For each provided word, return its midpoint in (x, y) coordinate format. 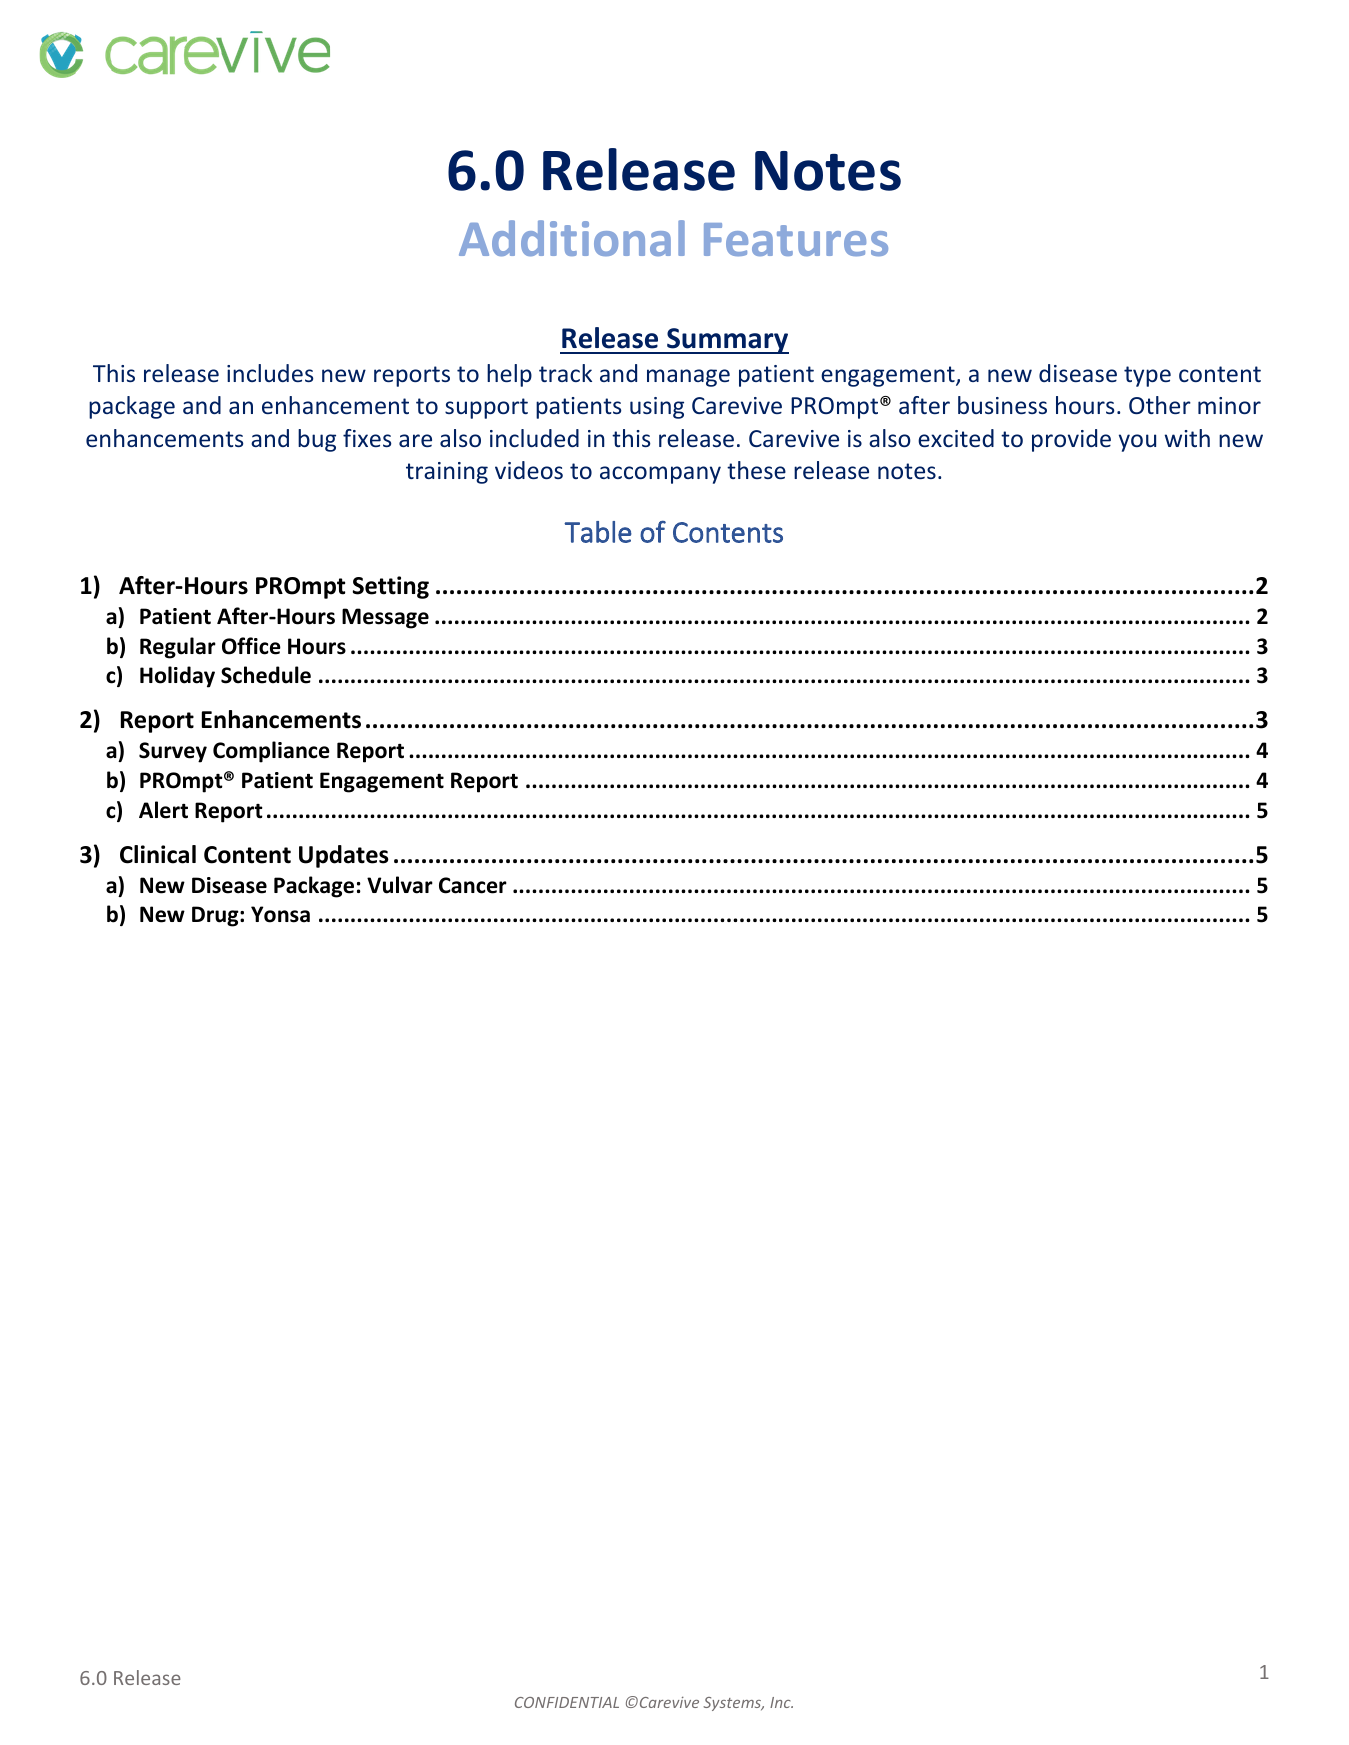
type (1147, 376)
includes (270, 373)
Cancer (473, 885)
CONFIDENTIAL (567, 1702)
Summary (727, 341)
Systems (733, 1704)
